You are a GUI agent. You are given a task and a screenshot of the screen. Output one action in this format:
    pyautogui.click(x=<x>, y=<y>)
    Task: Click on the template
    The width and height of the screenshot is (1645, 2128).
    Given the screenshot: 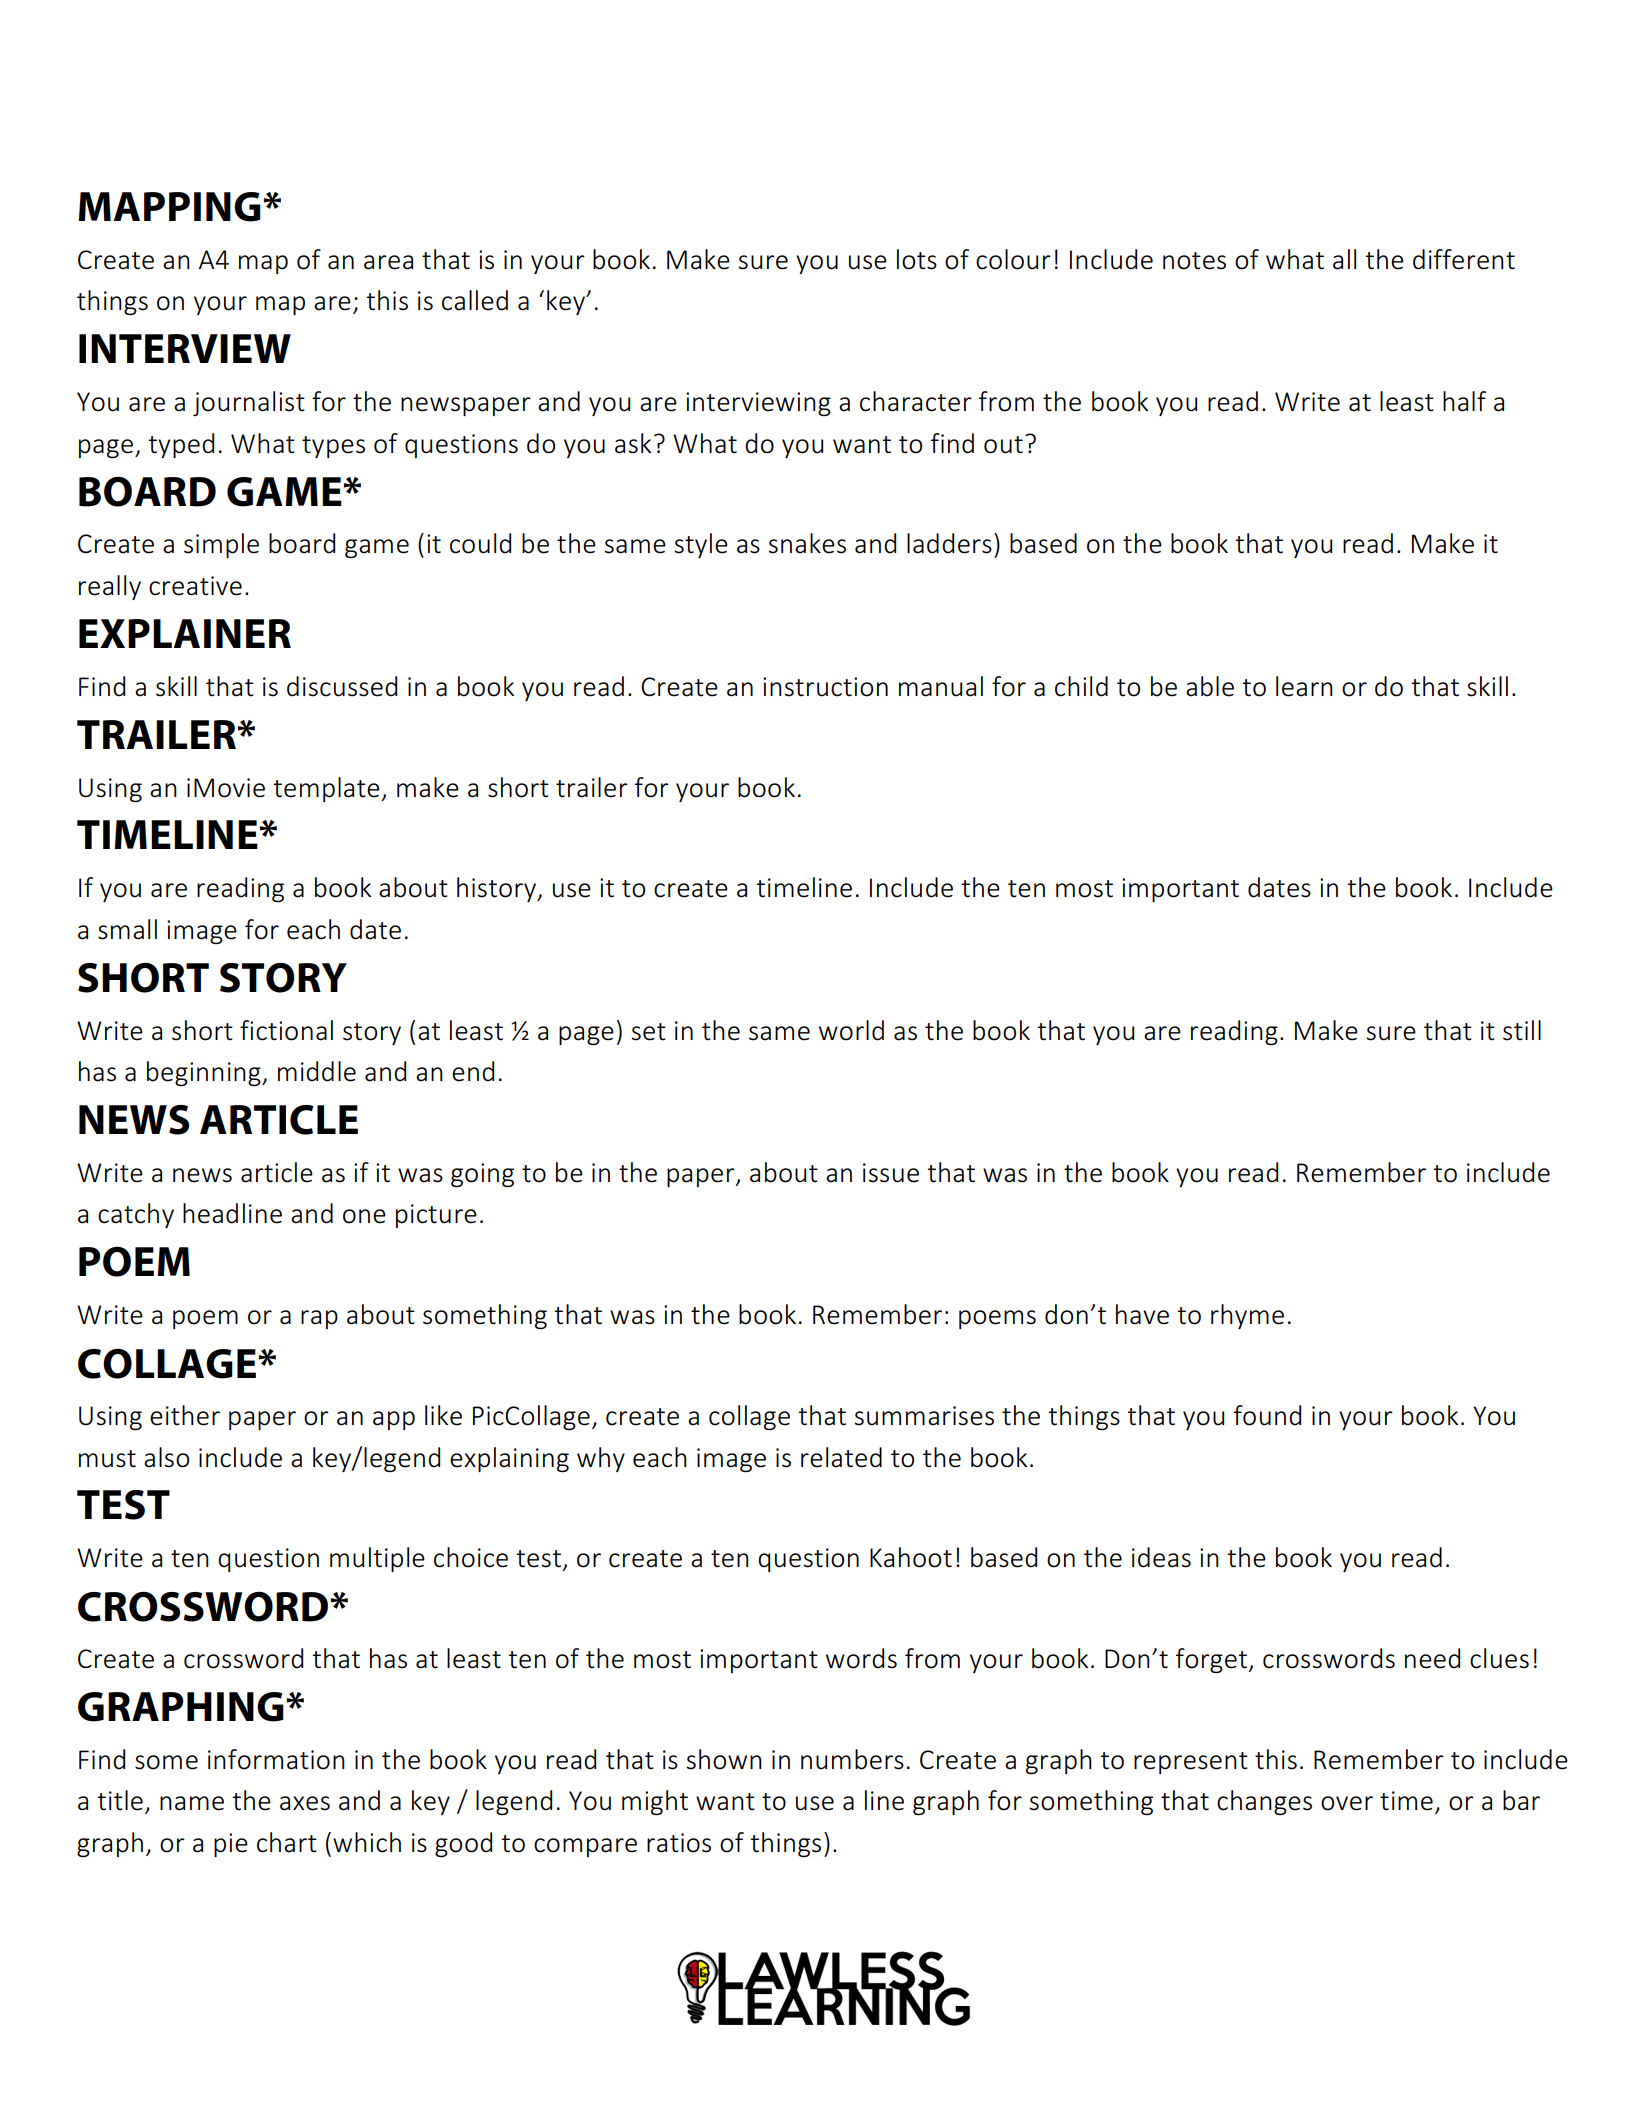 What is the action you would take?
    pyautogui.click(x=328, y=789)
